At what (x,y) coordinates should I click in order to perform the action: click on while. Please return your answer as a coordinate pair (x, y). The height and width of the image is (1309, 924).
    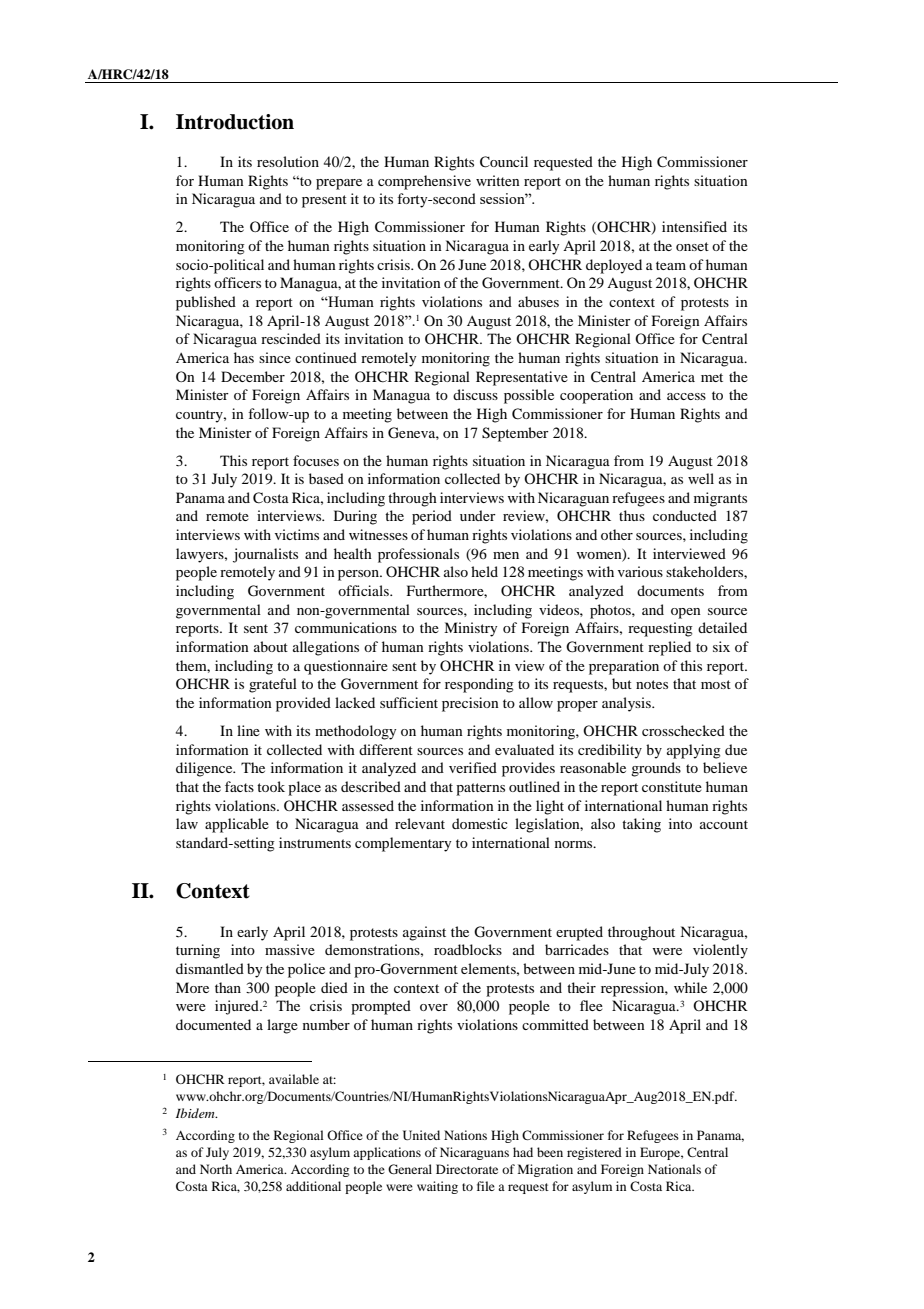
    Looking at the image, I should click on (690, 987).
